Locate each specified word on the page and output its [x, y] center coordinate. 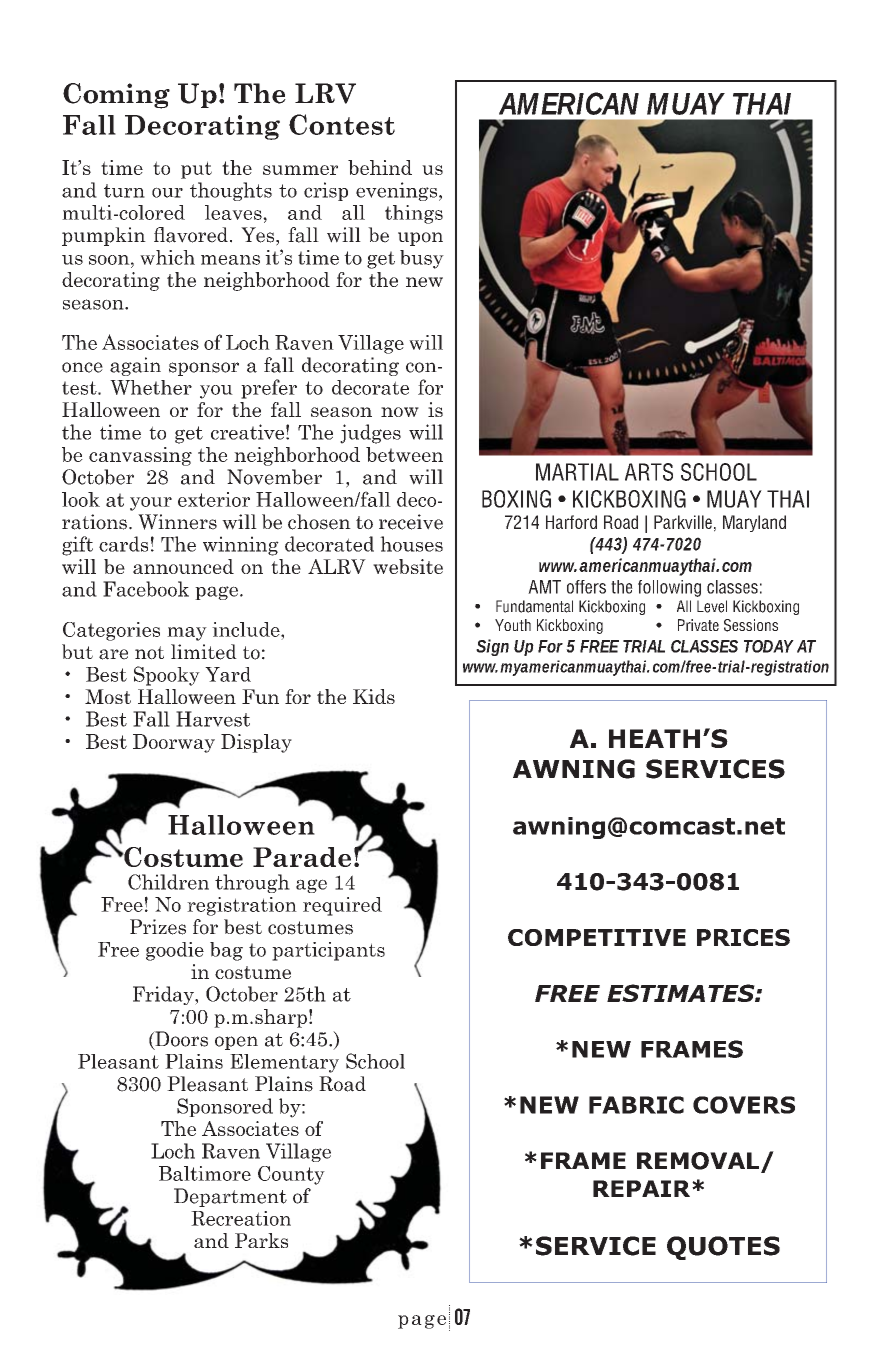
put [196, 170]
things [414, 214]
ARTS [649, 472]
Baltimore [205, 1173]
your [151, 504]
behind [380, 167]
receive [411, 522]
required [342, 906]
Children [168, 882]
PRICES [743, 937]
